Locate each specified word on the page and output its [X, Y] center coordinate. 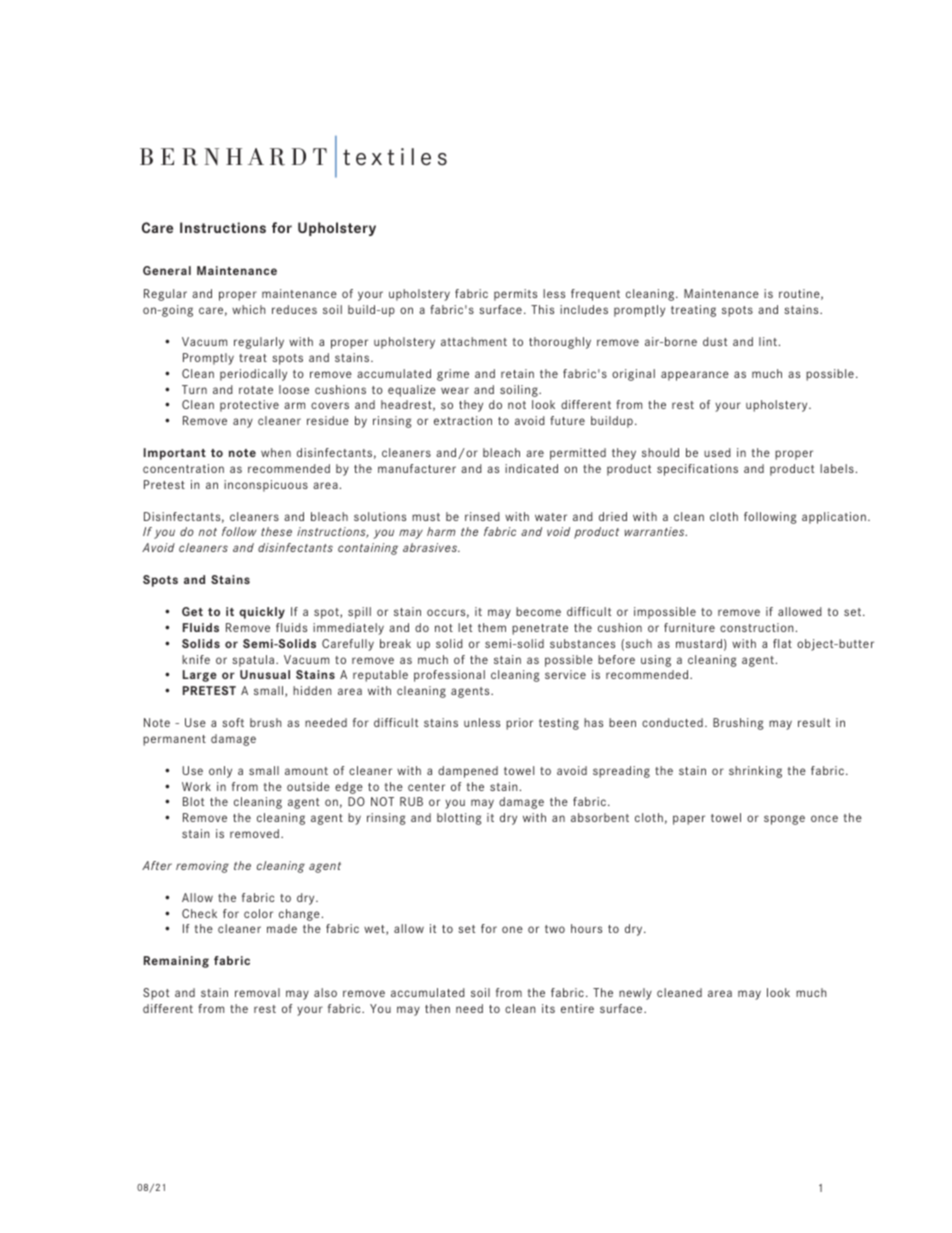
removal [257, 992]
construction [756, 627]
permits [515, 295]
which [248, 309]
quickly [262, 613]
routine [800, 294]
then [437, 1008]
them [492, 627]
